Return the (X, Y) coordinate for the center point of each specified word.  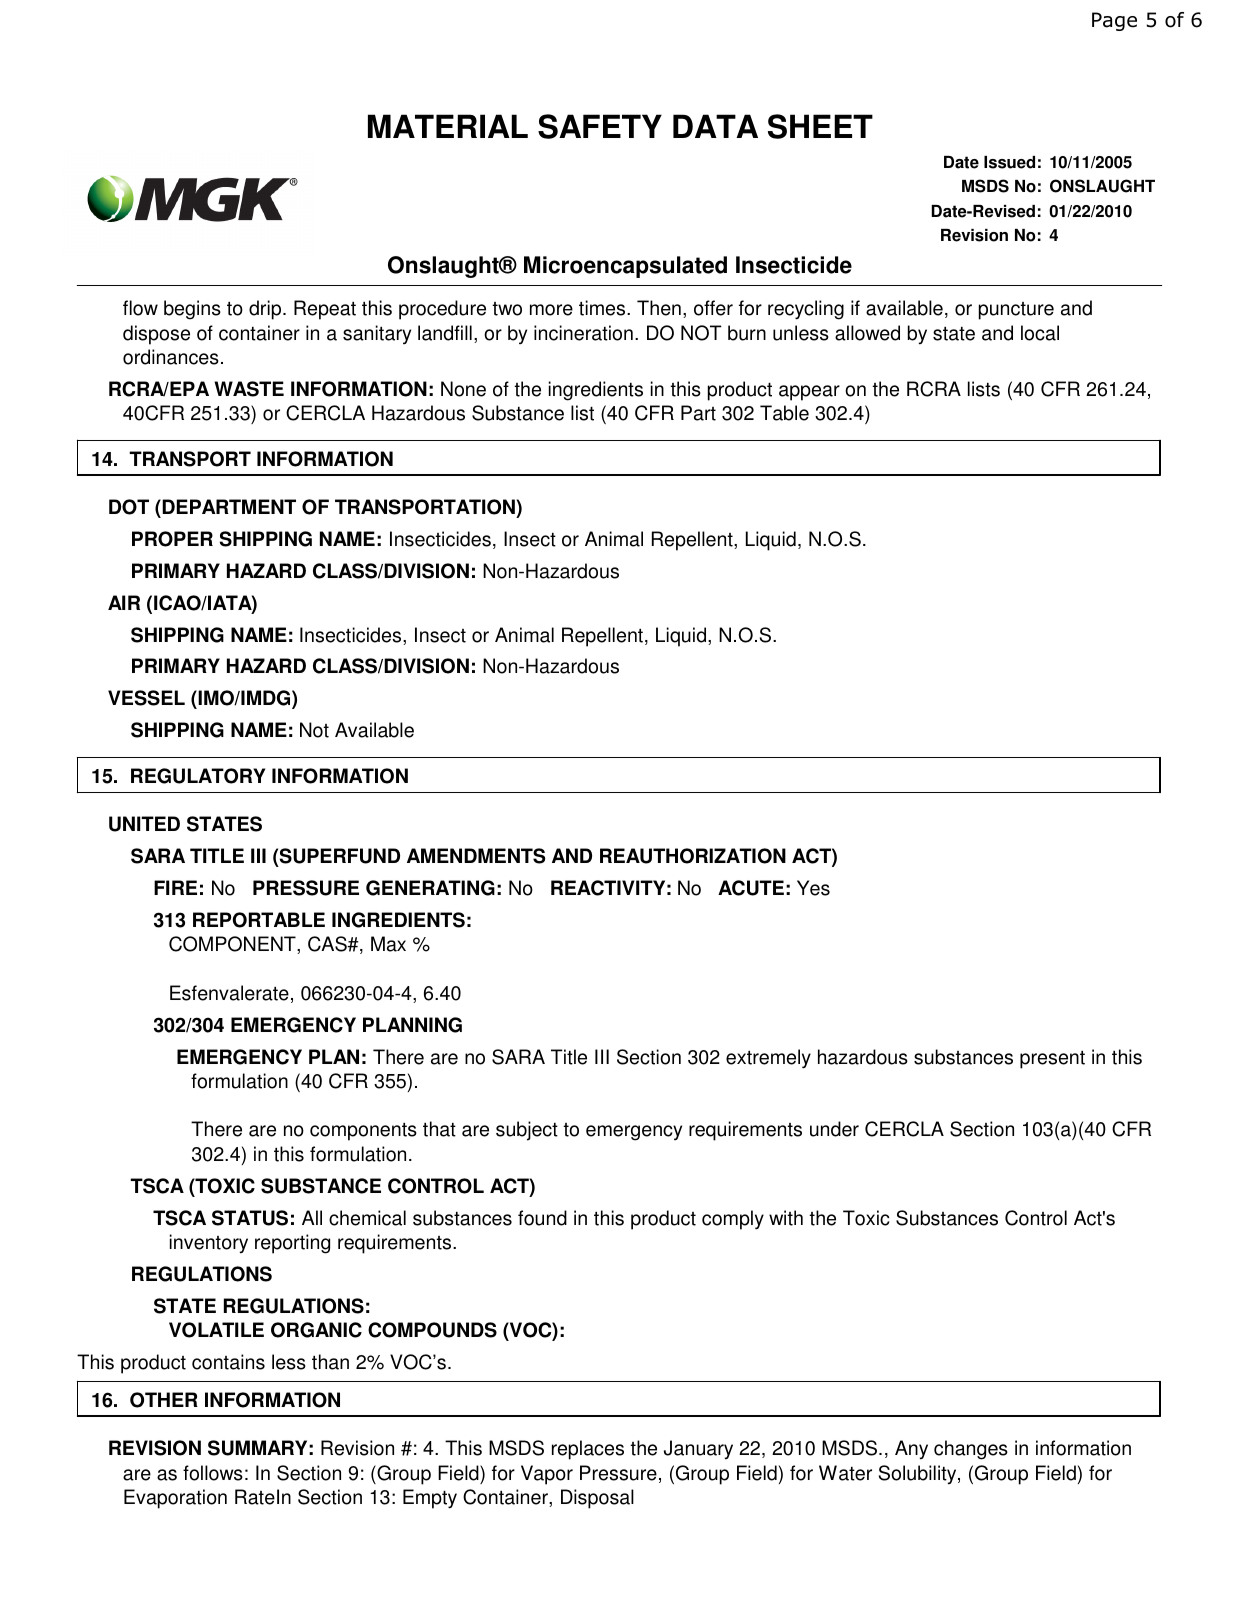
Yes (813, 888)
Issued (1009, 162)
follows (213, 1473)
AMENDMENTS (476, 856)
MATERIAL (448, 126)
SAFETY (600, 126)
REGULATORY (198, 776)
